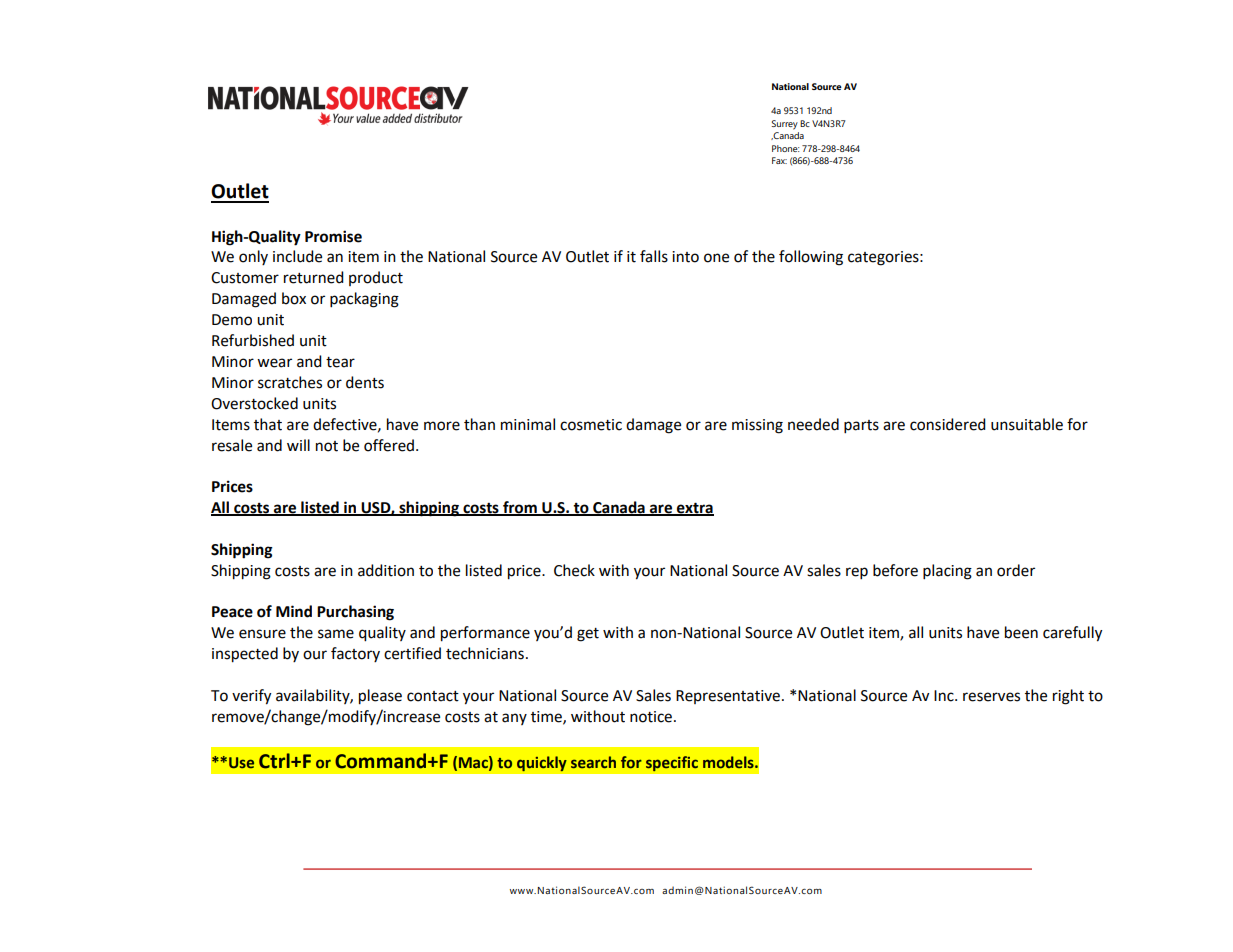  What do you see at coordinates (948, 424) in the screenshot?
I see `considered` at bounding box center [948, 424].
